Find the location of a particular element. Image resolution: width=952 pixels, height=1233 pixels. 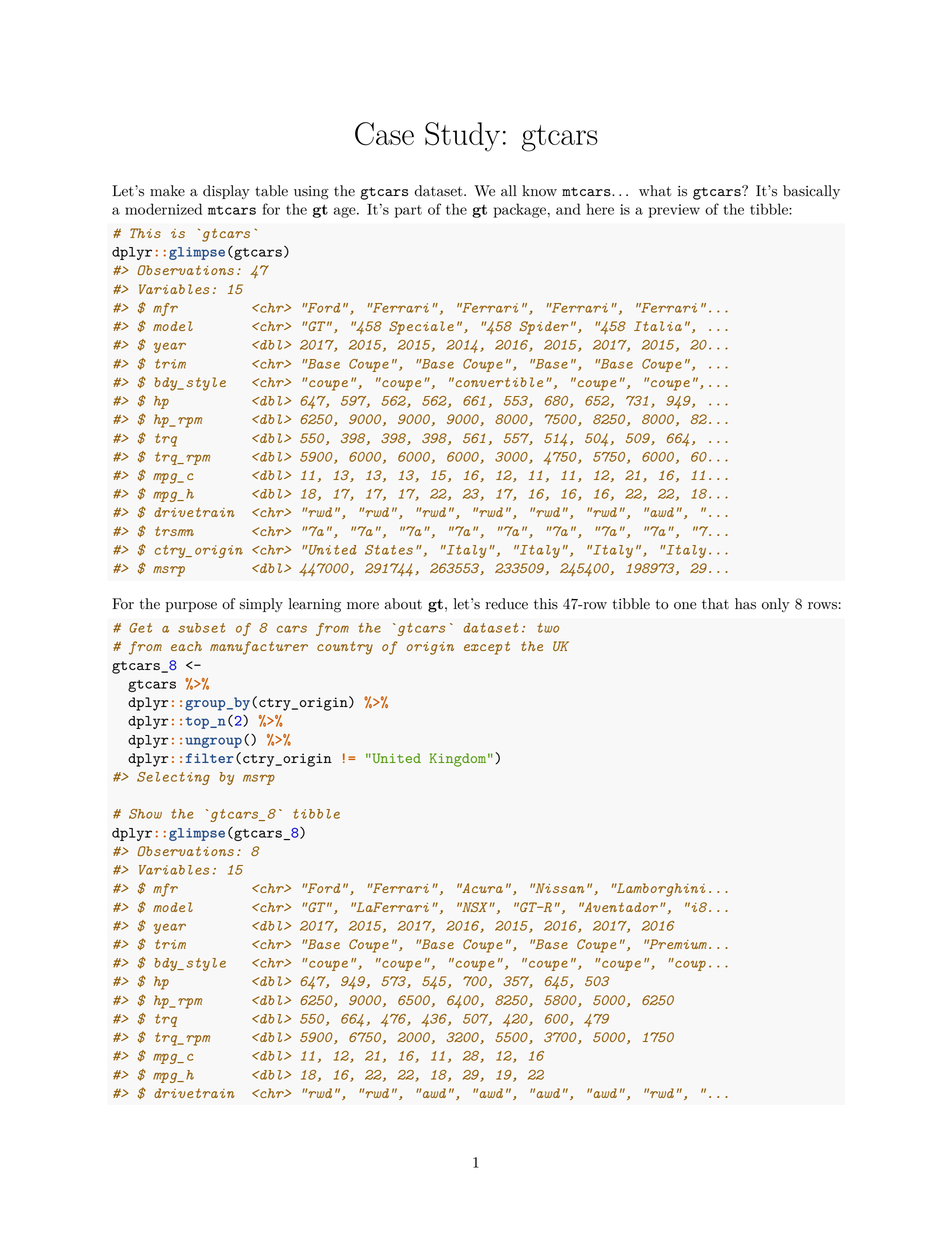

preview is located at coordinates (674, 211).
